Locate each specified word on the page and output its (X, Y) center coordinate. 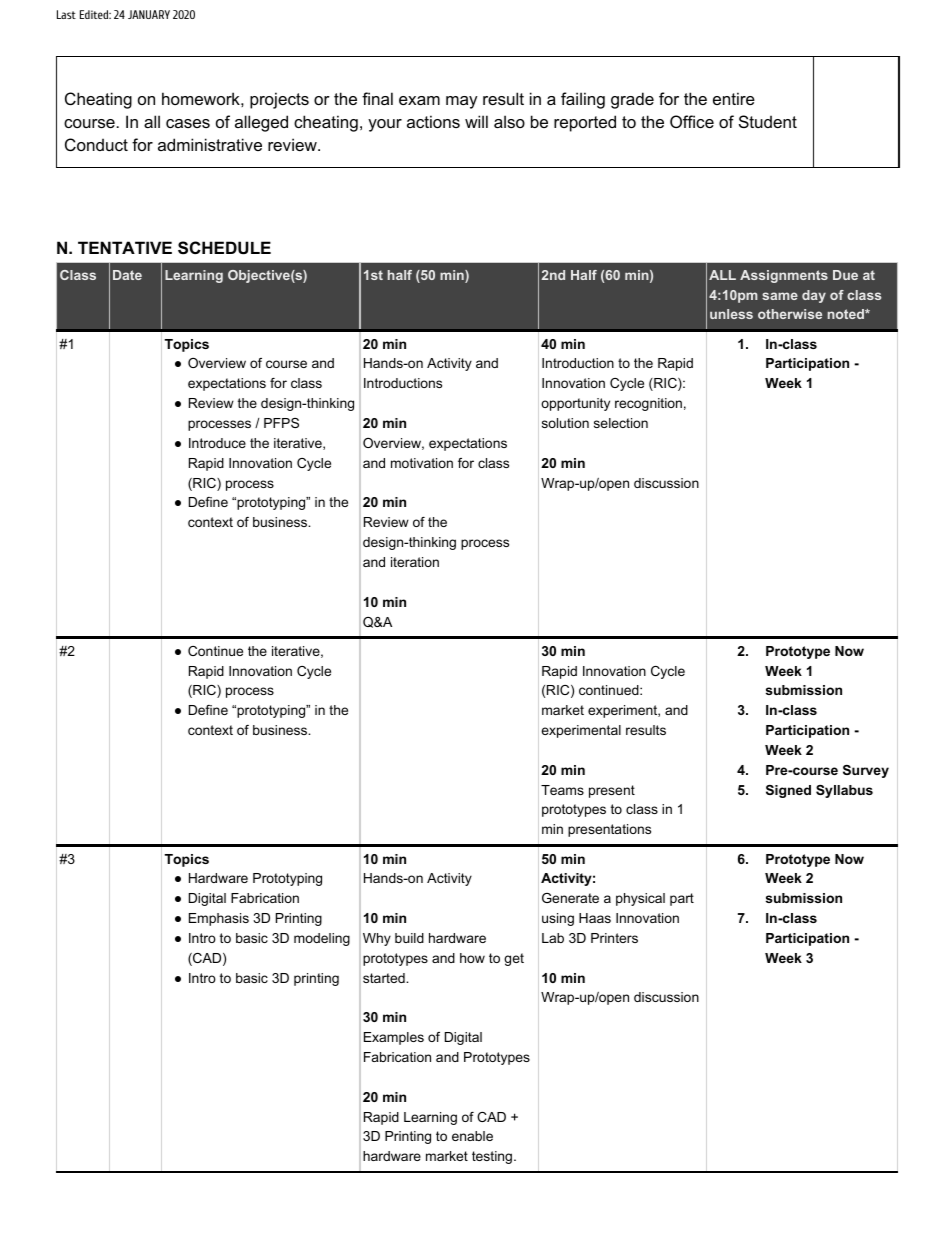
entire (734, 98)
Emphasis (219, 919)
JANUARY (149, 14)
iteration (415, 562)
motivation (422, 463)
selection (621, 423)
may (462, 102)
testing (492, 1157)
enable (472, 1136)
